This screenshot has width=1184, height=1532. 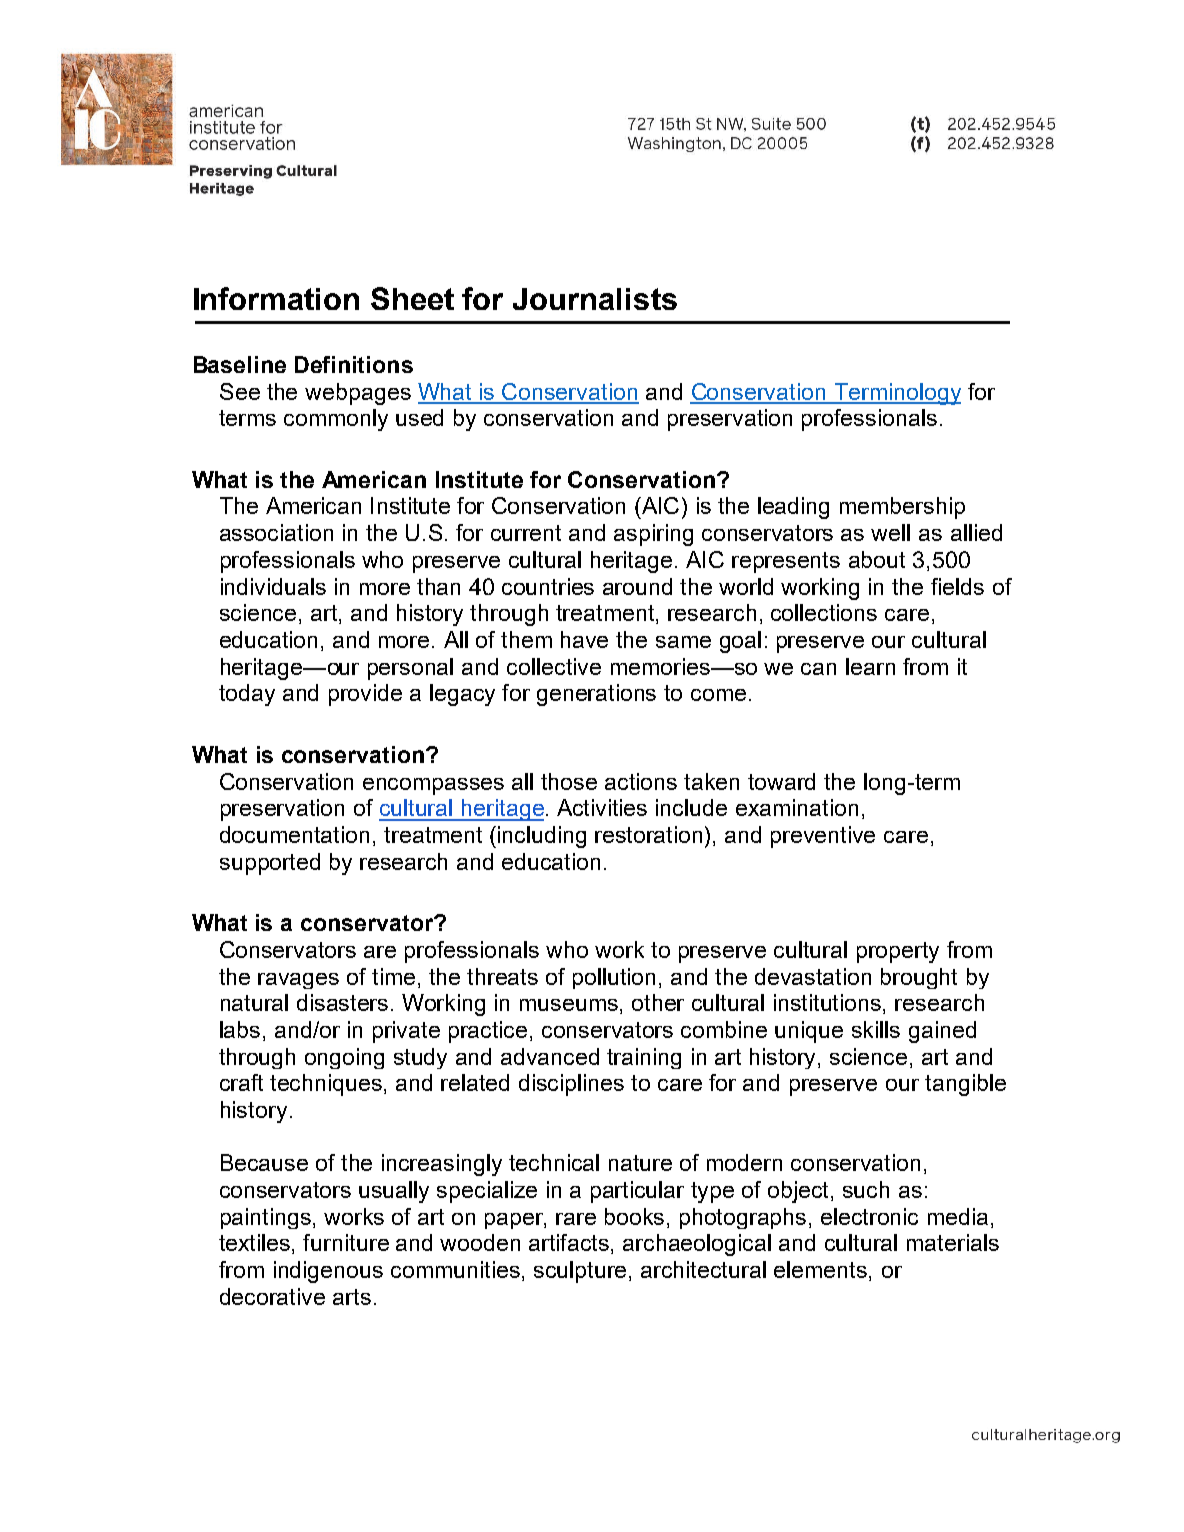 What do you see at coordinates (270, 864) in the screenshot?
I see `supported` at bounding box center [270, 864].
